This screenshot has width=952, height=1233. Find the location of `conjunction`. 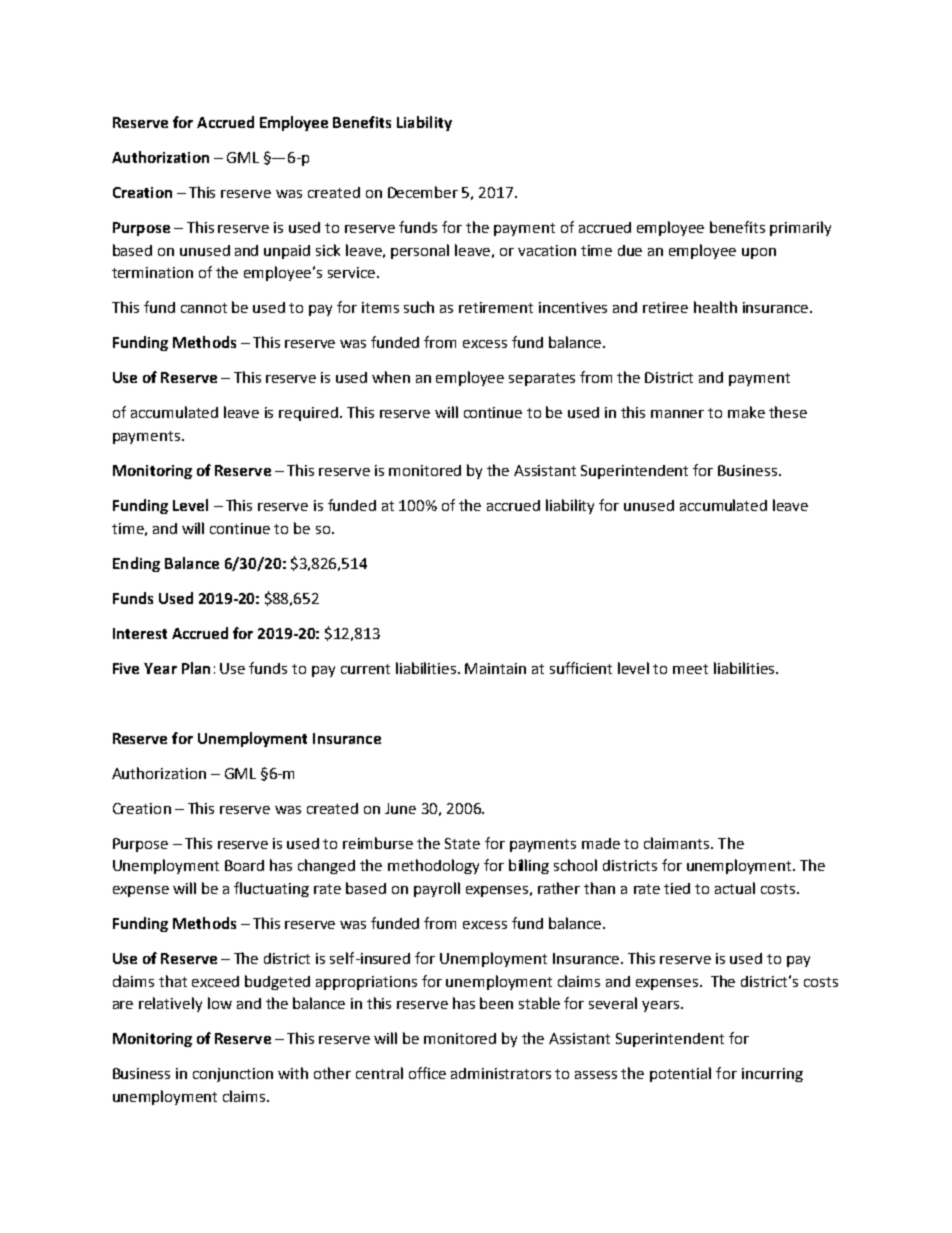

conjunction is located at coordinates (233, 1075).
